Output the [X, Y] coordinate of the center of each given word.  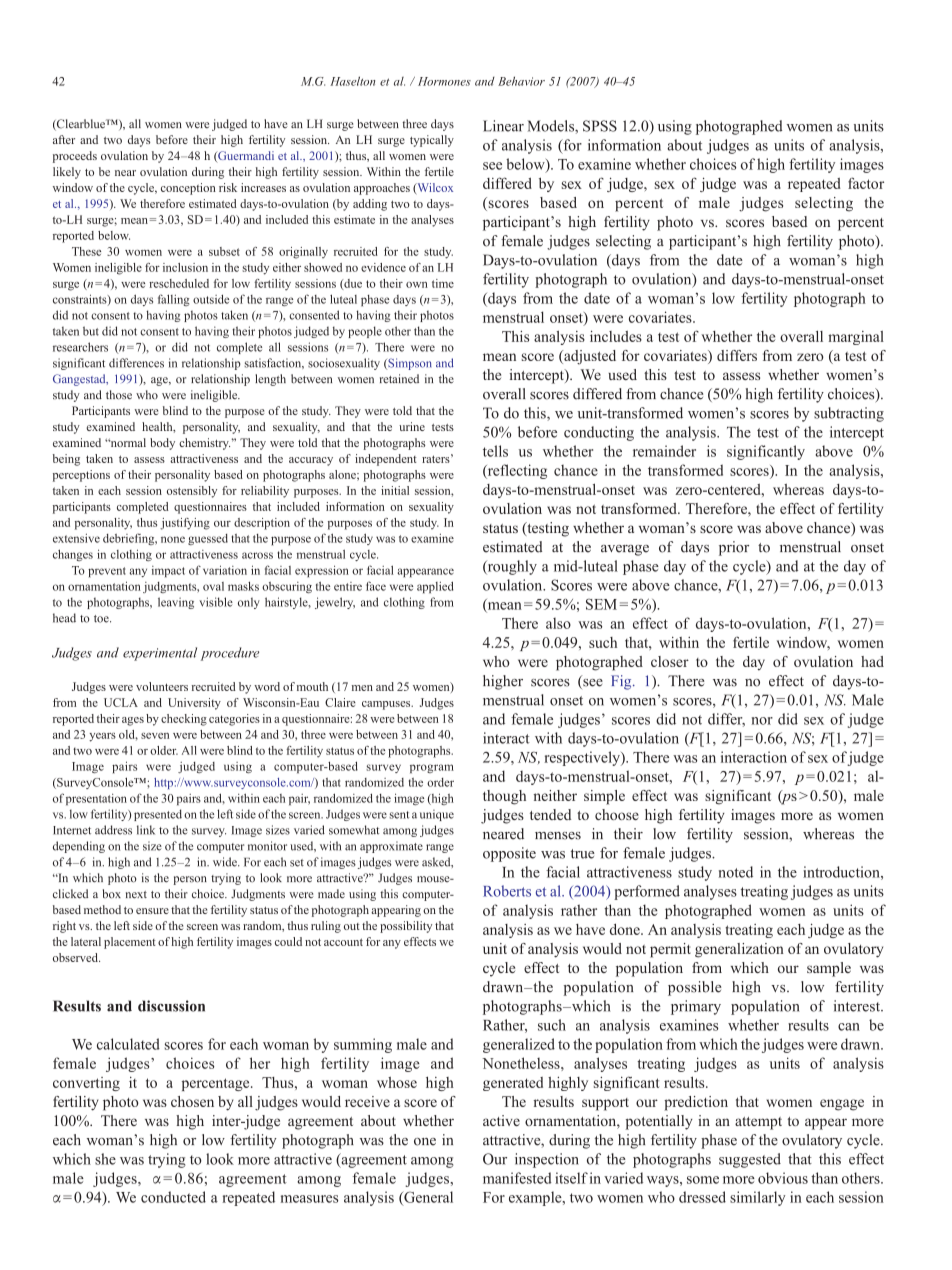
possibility [406, 927]
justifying [185, 524]
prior [734, 548]
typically [432, 141]
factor [866, 183]
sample [829, 969]
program [432, 769]
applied [435, 587]
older [164, 750]
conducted [173, 1197]
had [872, 661]
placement [130, 943]
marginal [856, 338]
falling [173, 300]
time [443, 283]
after [64, 139]
